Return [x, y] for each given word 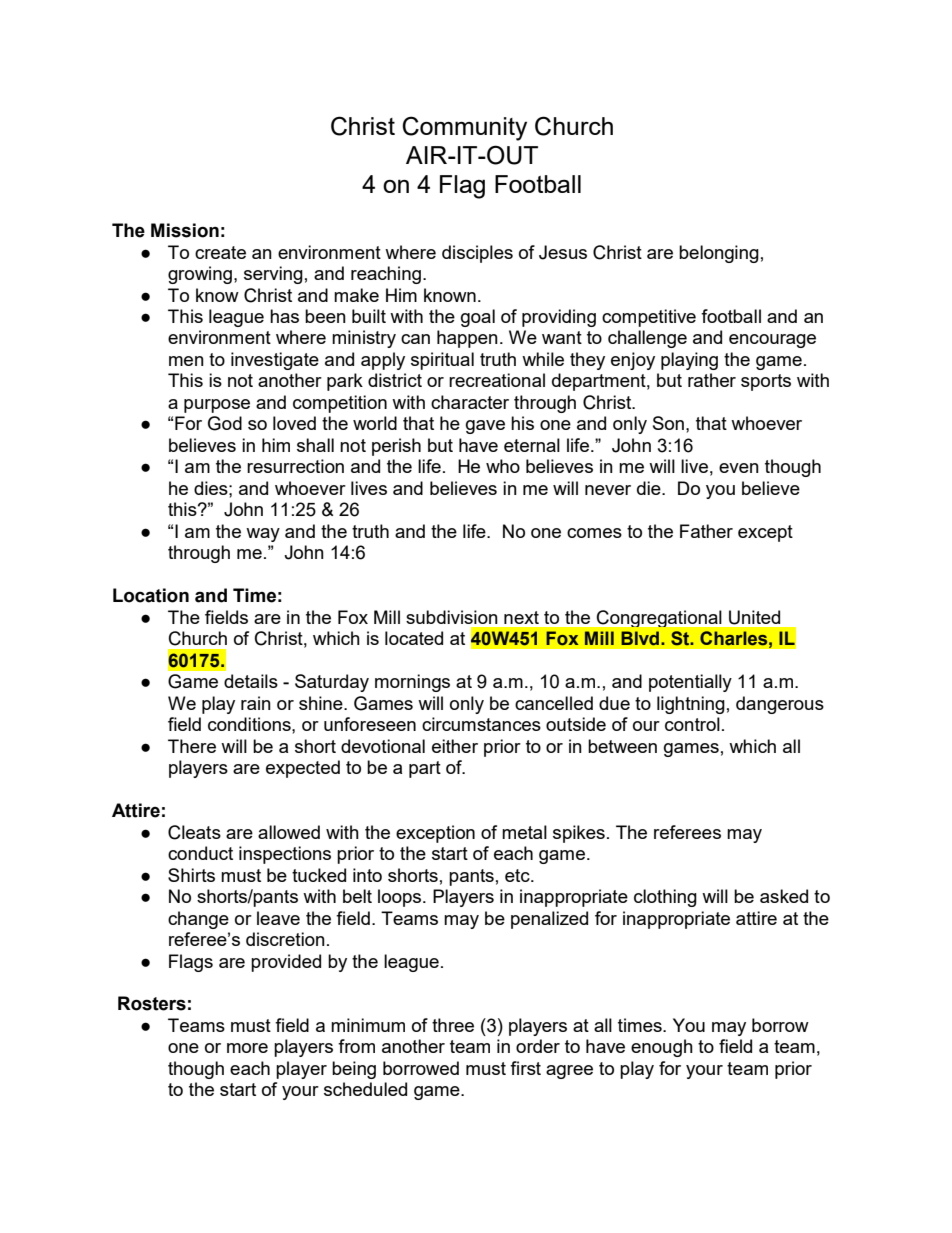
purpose [217, 406]
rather [712, 380]
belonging [719, 254]
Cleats [194, 832]
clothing [665, 898]
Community [464, 128]
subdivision [452, 617]
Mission [185, 230]
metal [524, 832]
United [754, 617]
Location [151, 595]
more [247, 1048]
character [470, 402]
